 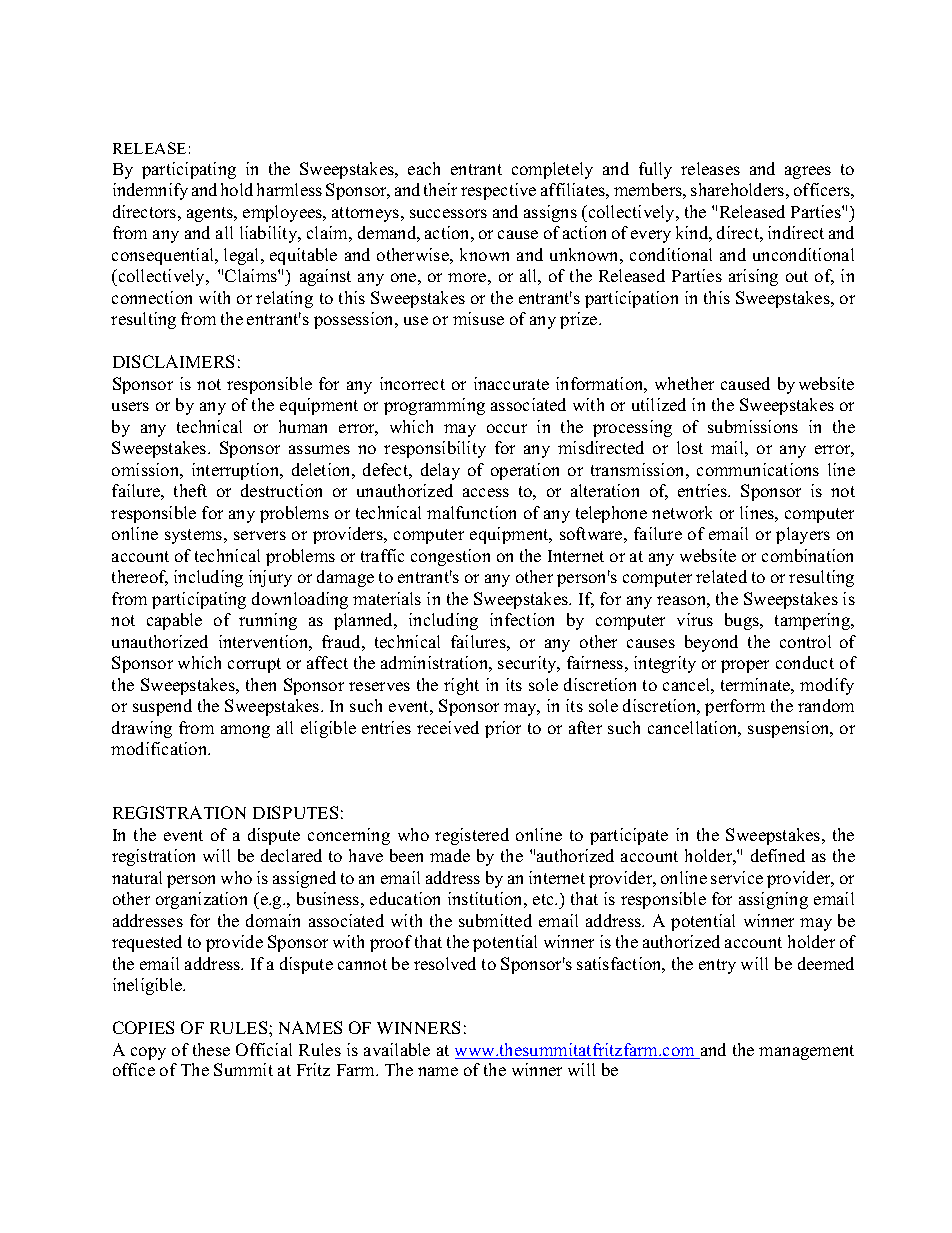 I want to click on suspension, so click(x=790, y=729).
